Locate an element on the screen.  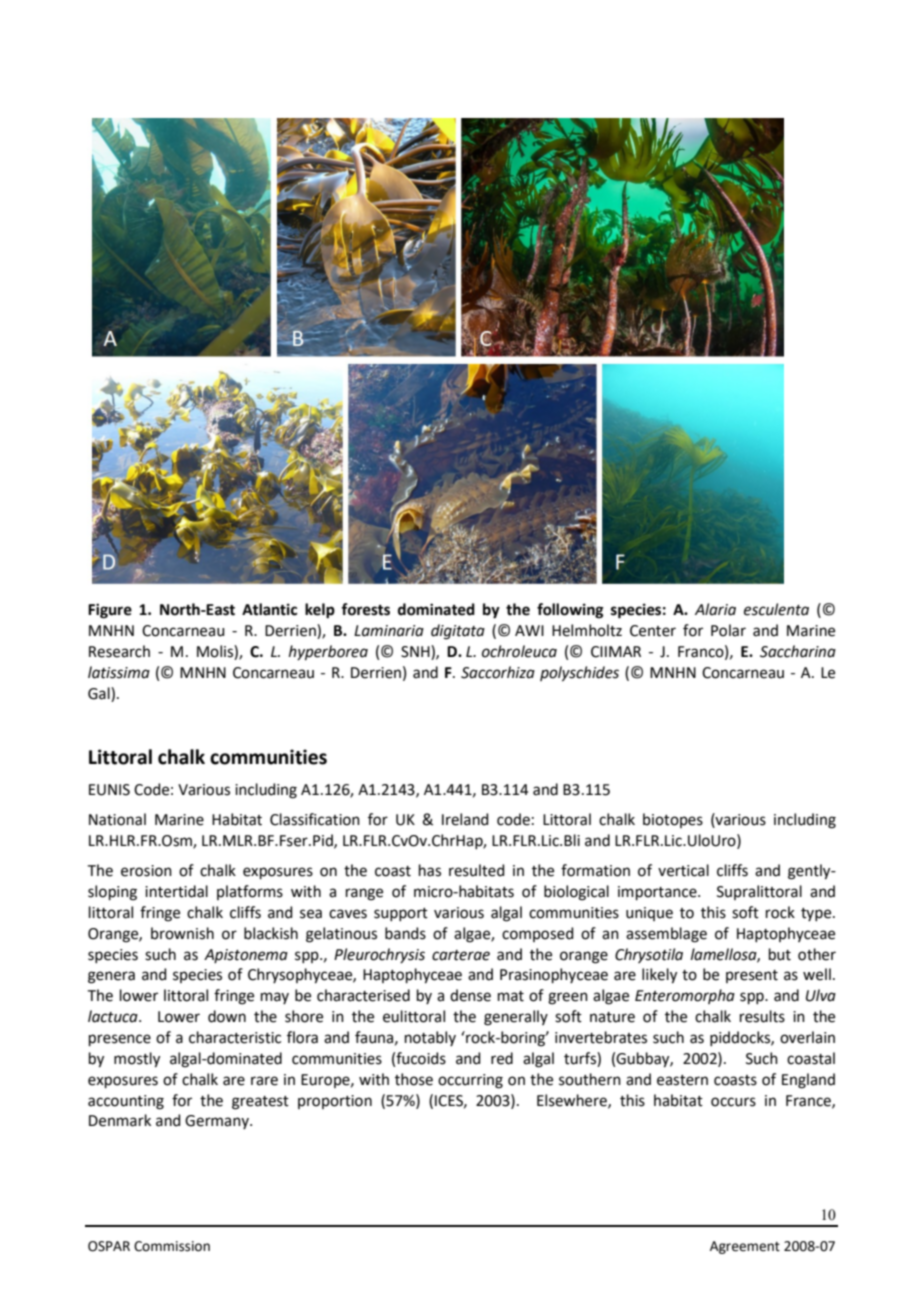
down is located at coordinates (227, 1016).
